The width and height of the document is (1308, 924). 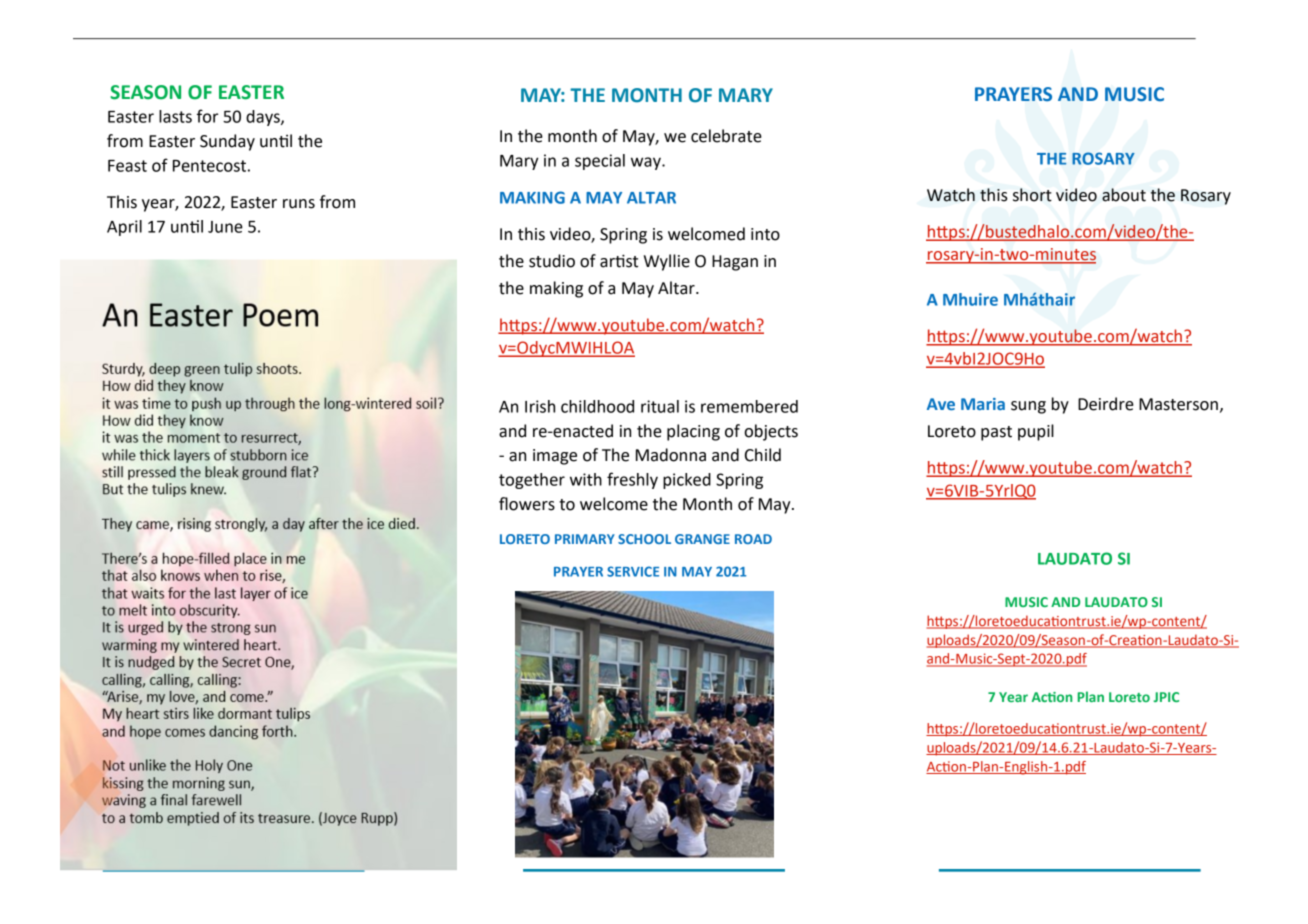 I want to click on short, so click(x=1032, y=195).
